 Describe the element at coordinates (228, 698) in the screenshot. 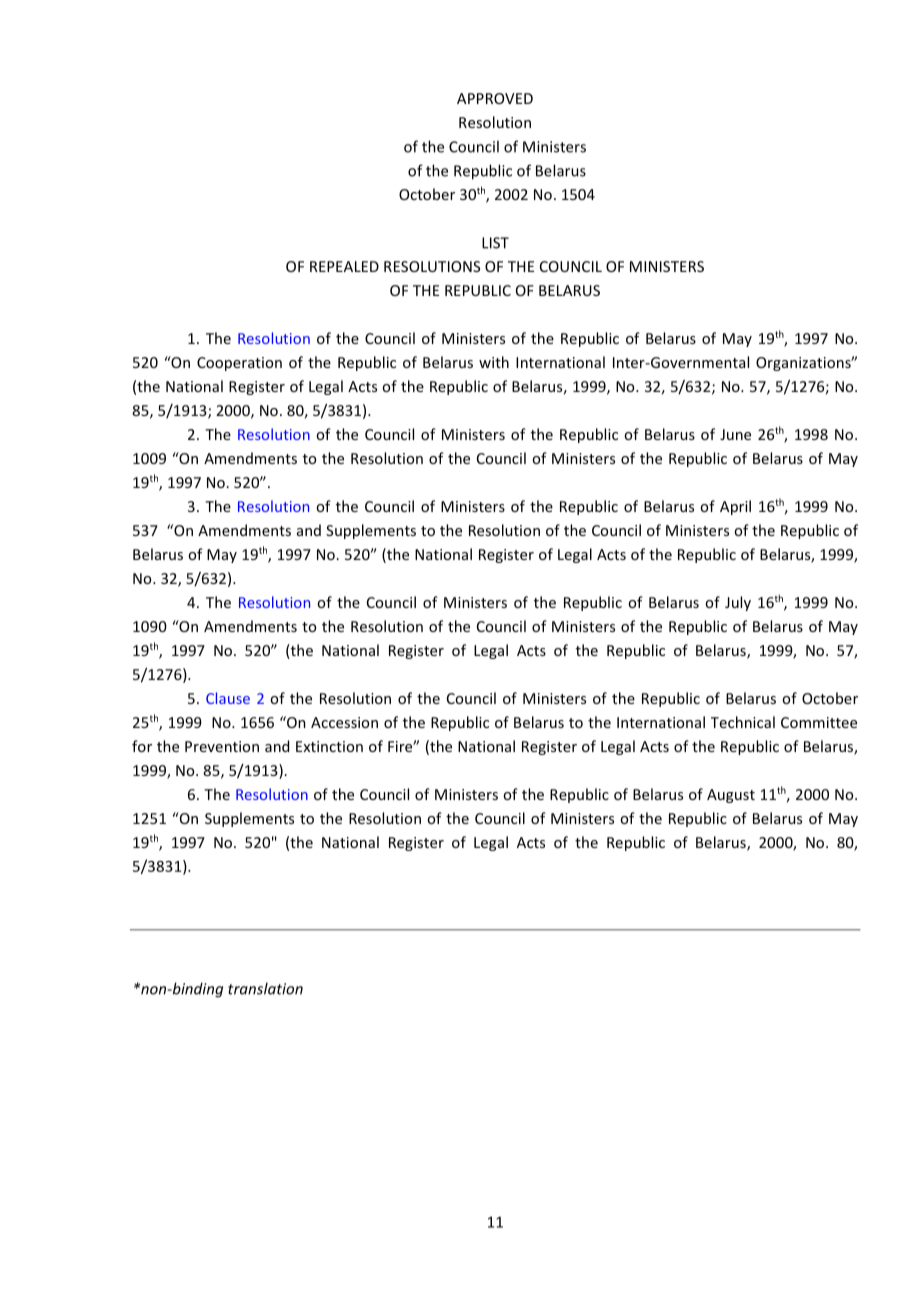

I see `Clause` at that location.
